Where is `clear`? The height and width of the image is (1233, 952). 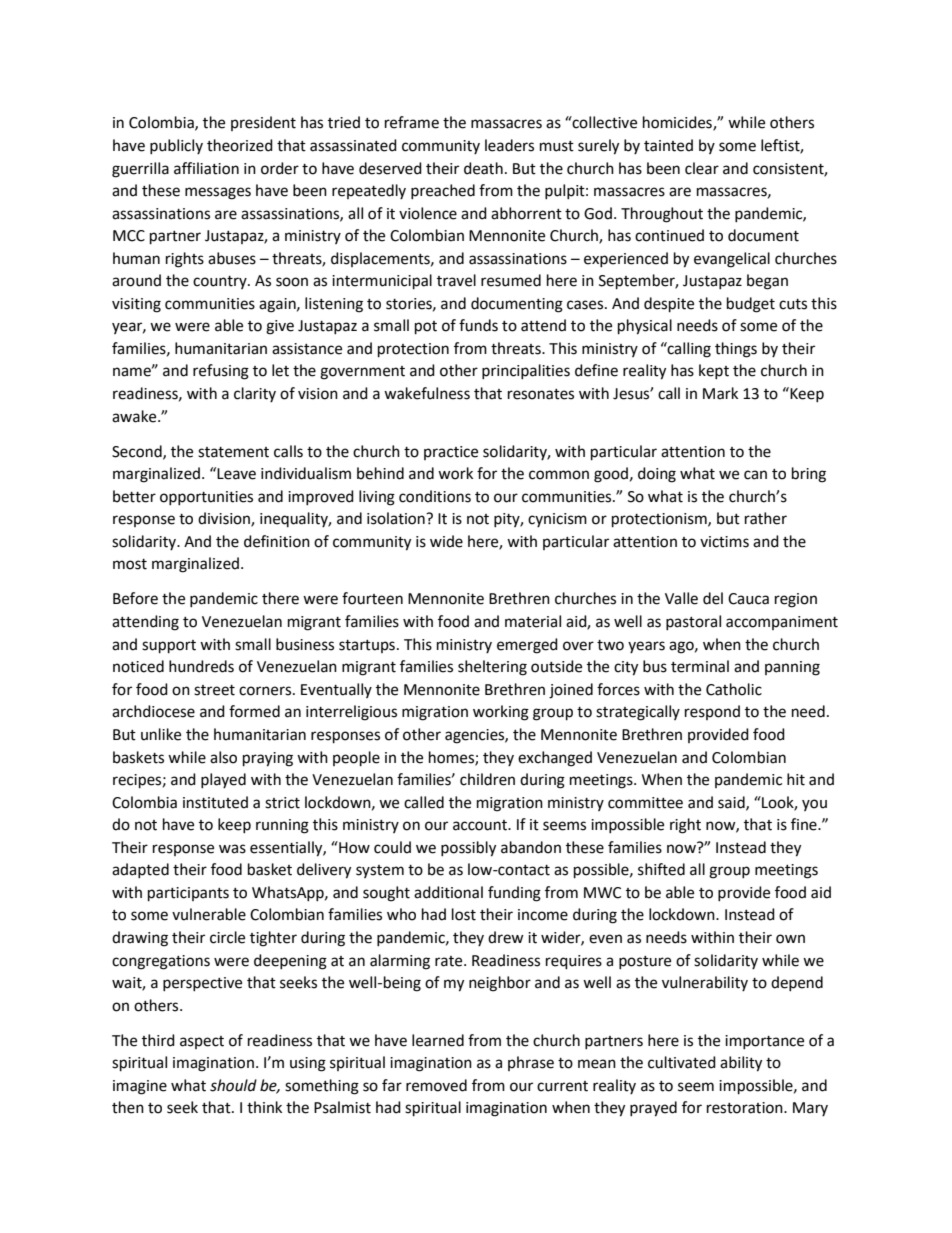
clear is located at coordinates (702, 168).
